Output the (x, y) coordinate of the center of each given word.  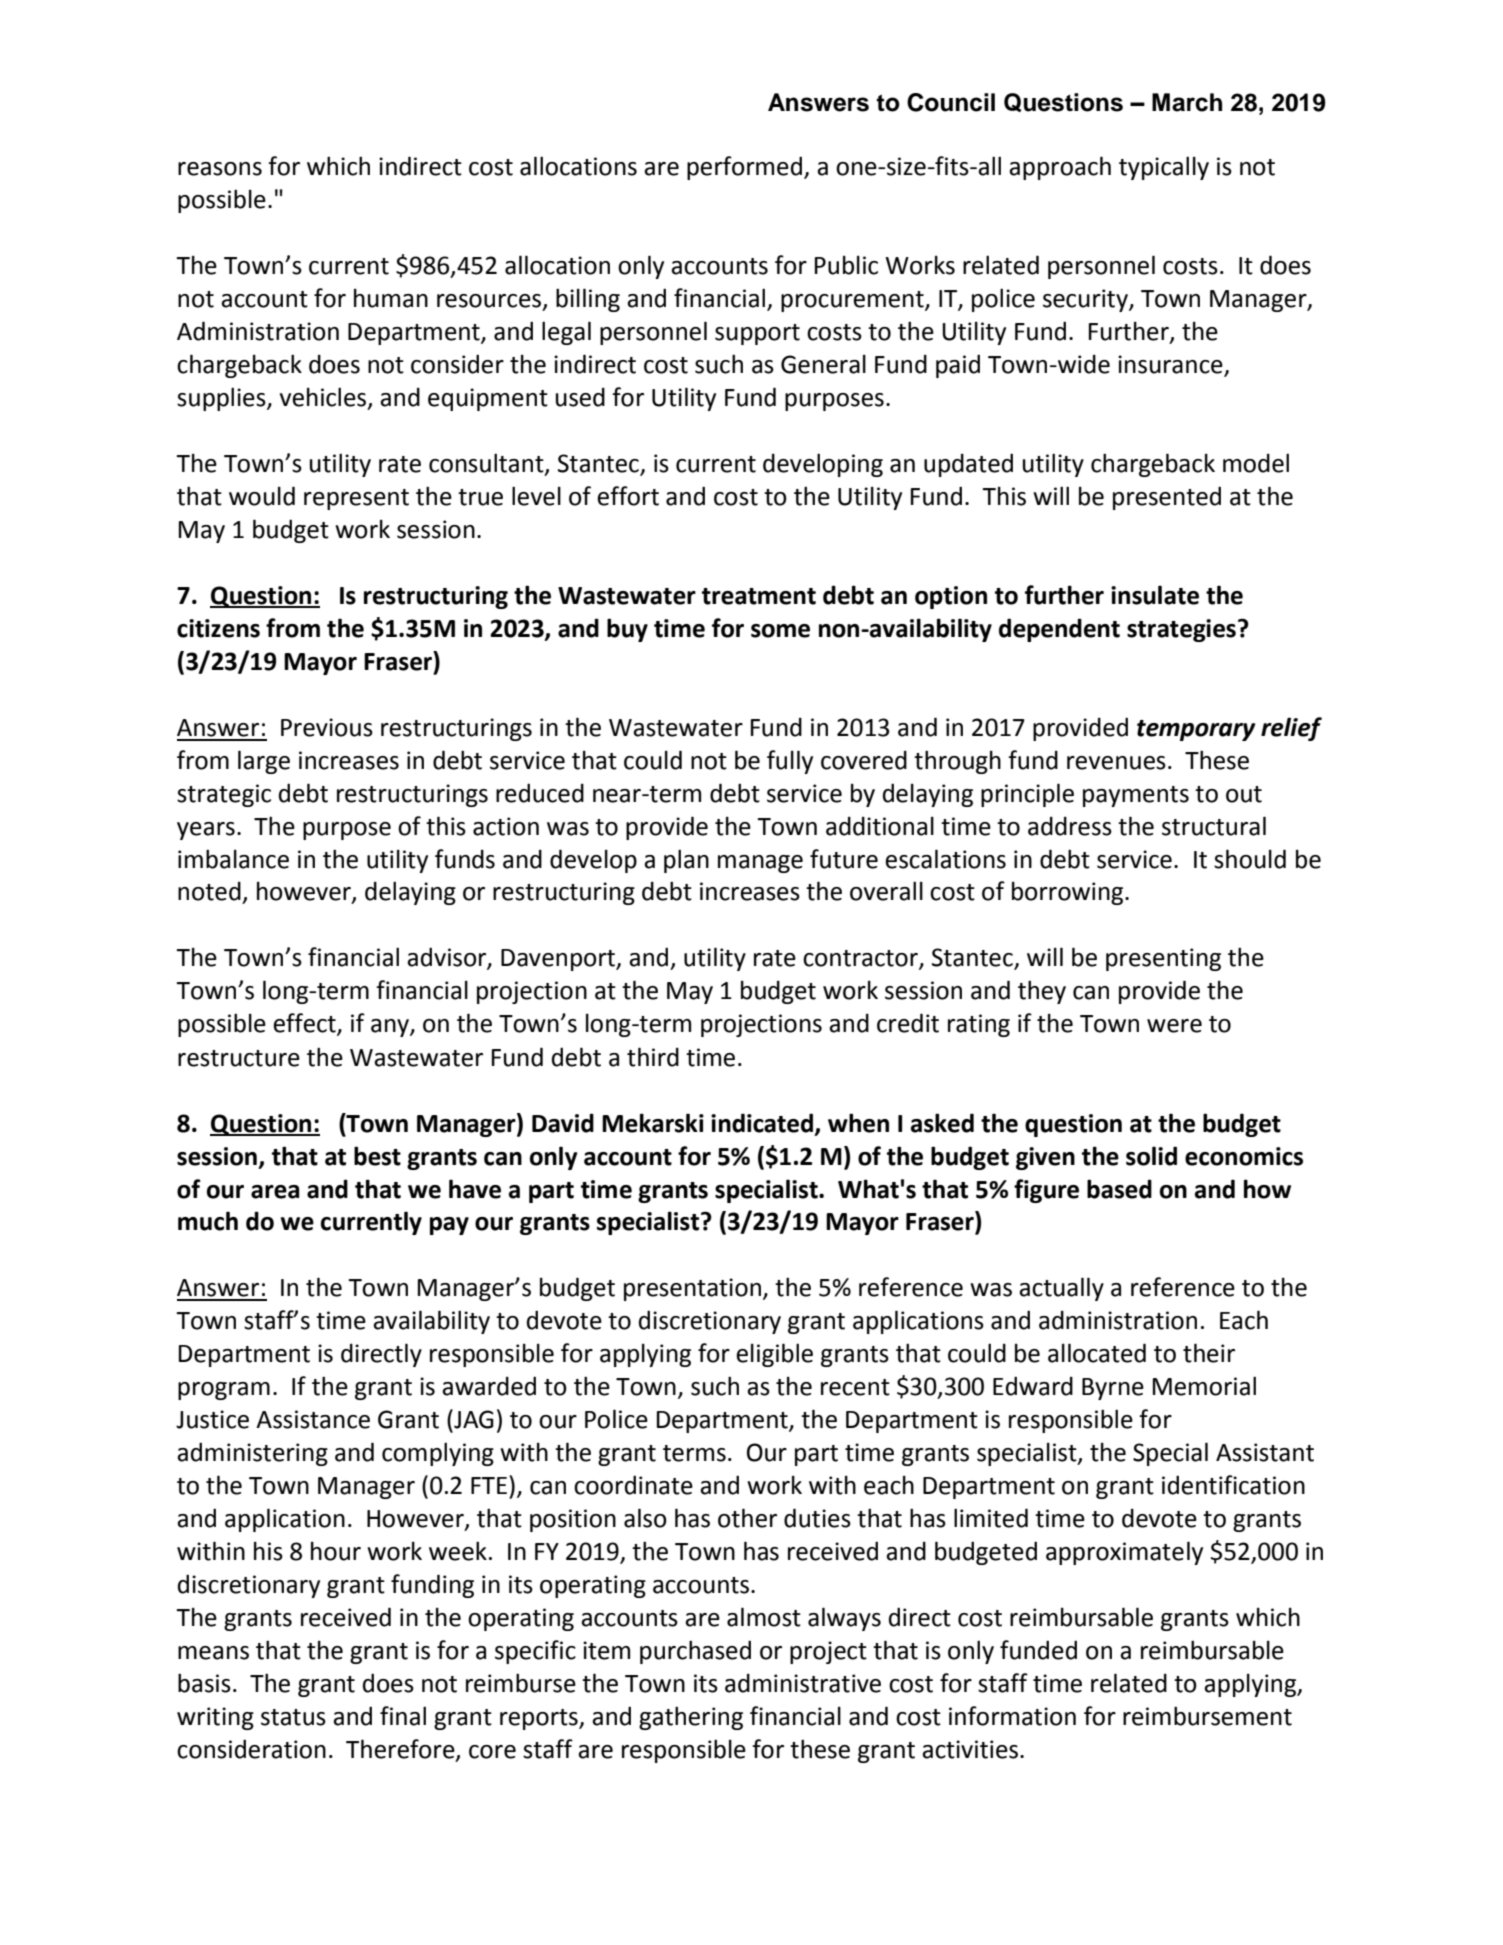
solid (1151, 1156)
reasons (220, 169)
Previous (327, 727)
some (780, 631)
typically (1164, 168)
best (377, 1156)
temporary (1196, 730)
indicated (763, 1123)
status (293, 1717)
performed (744, 168)
